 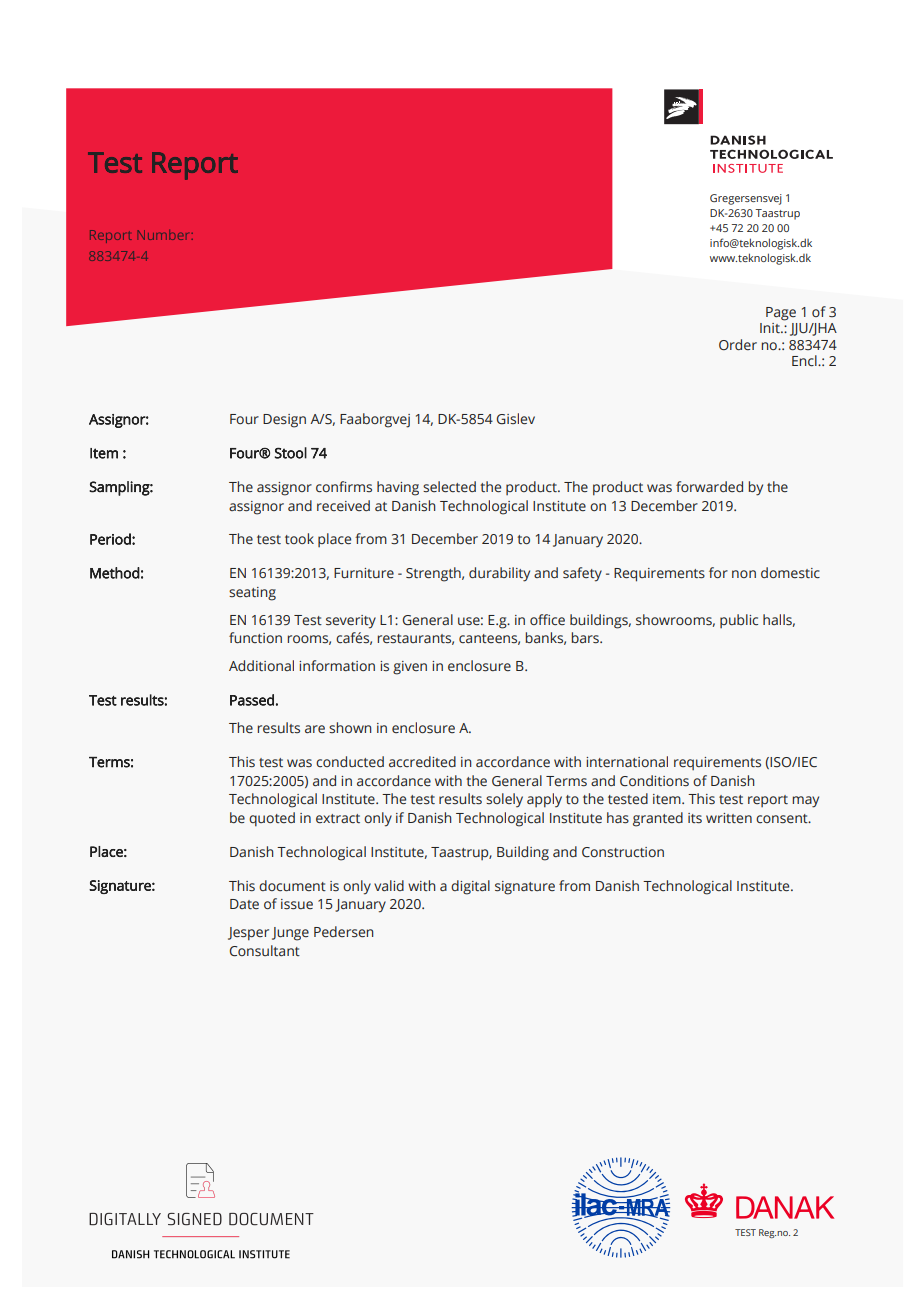 What do you see at coordinates (781, 314) in the screenshot?
I see `Page` at bounding box center [781, 314].
